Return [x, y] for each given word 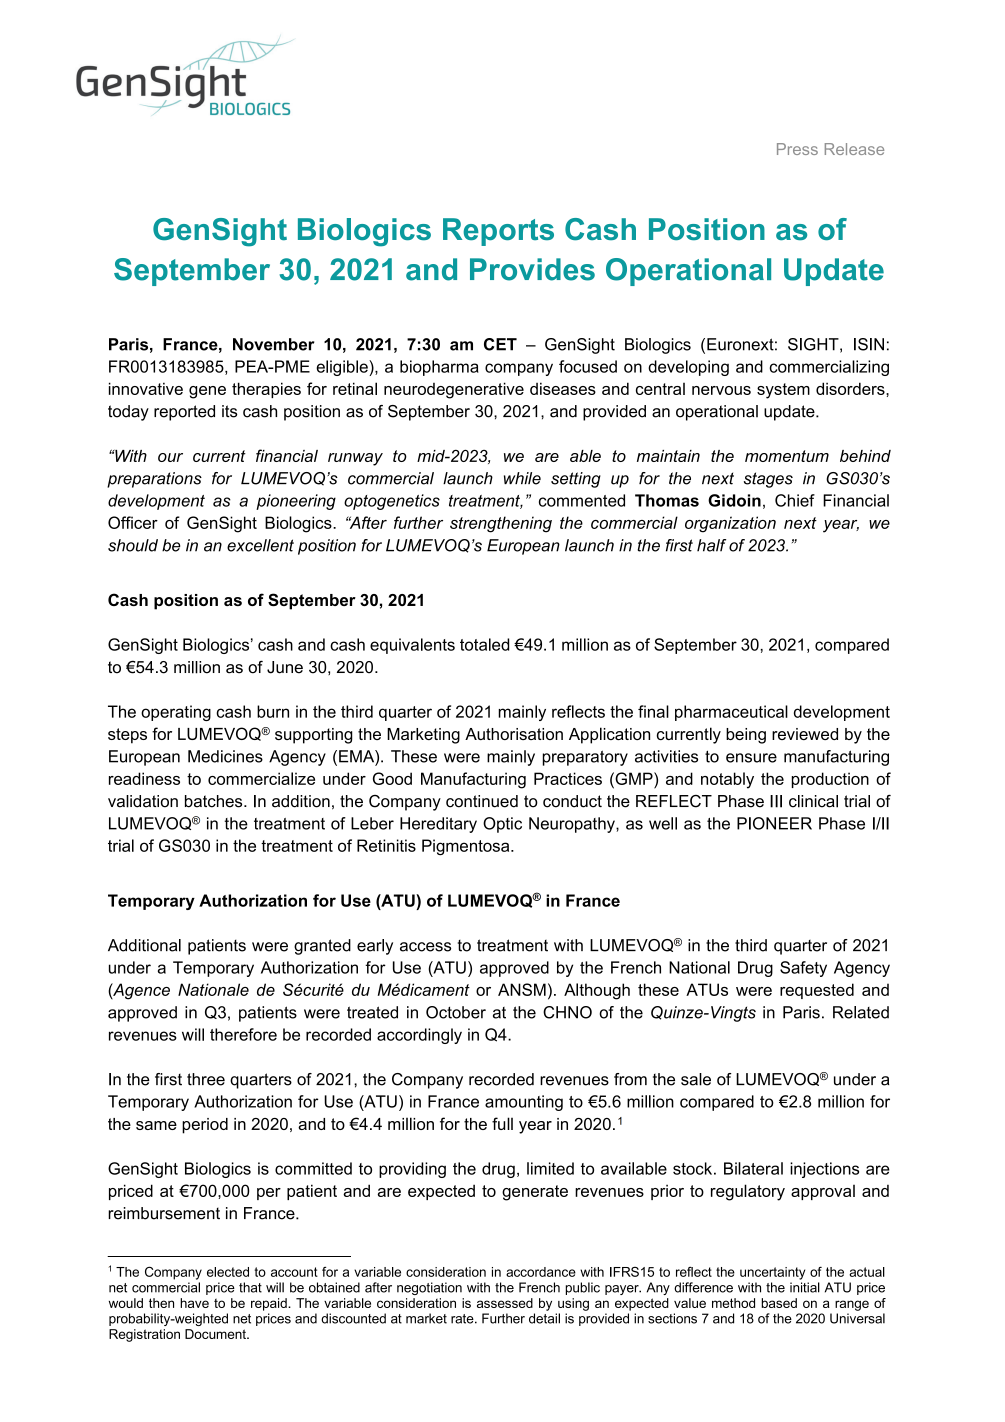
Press [797, 149]
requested [817, 991]
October [456, 1012]
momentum [787, 456]
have [194, 1303]
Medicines [225, 756]
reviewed [805, 734]
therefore [243, 1034]
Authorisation [514, 734]
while [522, 478]
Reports [498, 232]
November [274, 344]
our [170, 457]
